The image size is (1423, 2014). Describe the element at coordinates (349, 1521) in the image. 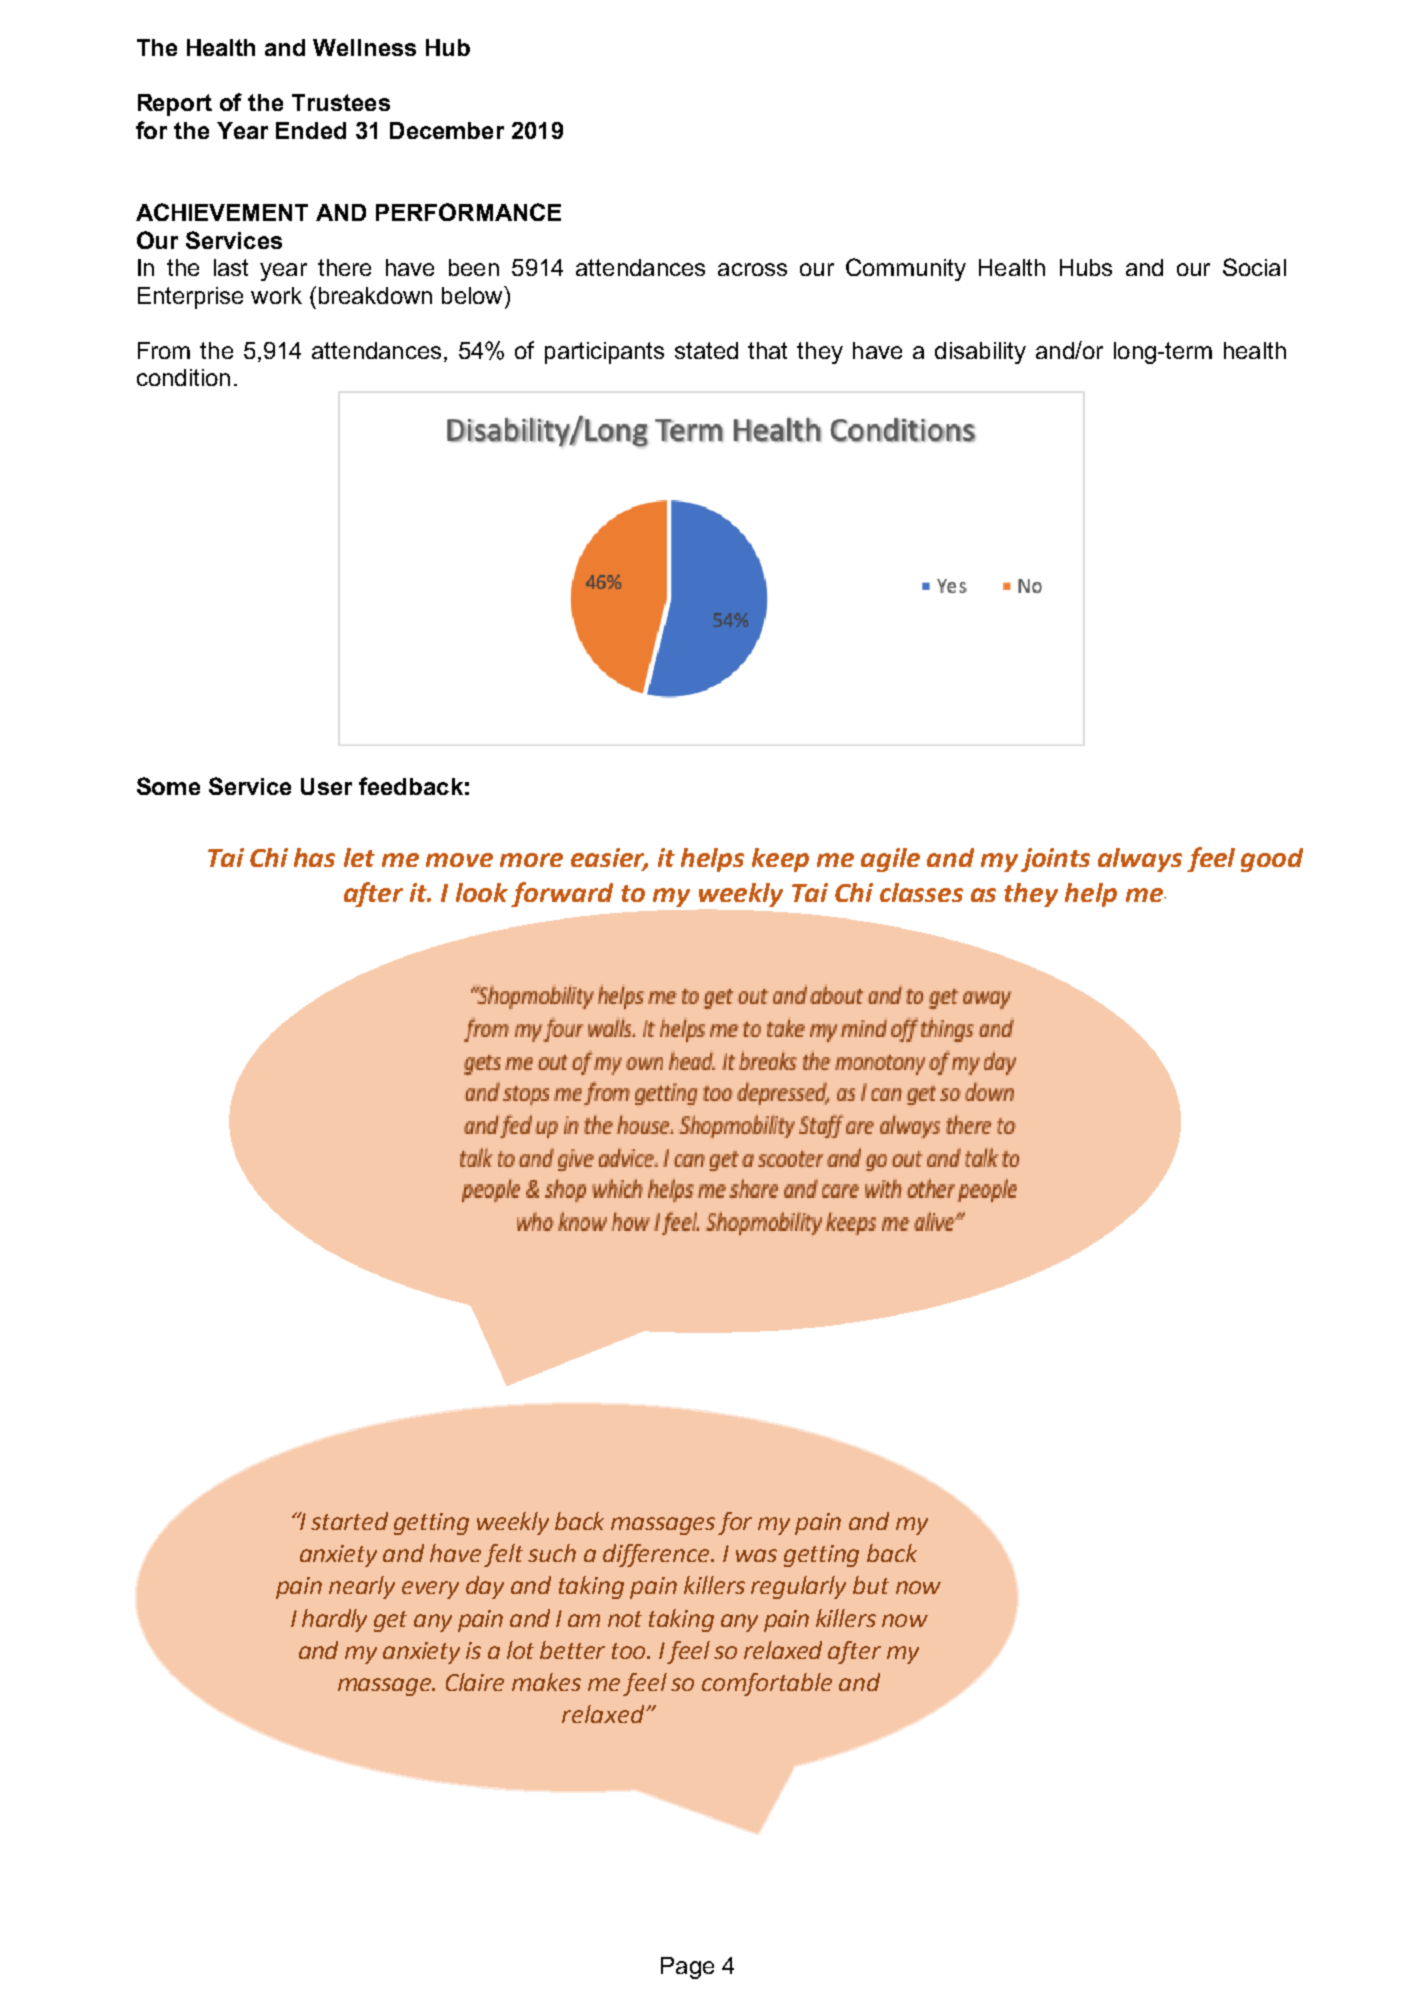

I see `started` at that location.
